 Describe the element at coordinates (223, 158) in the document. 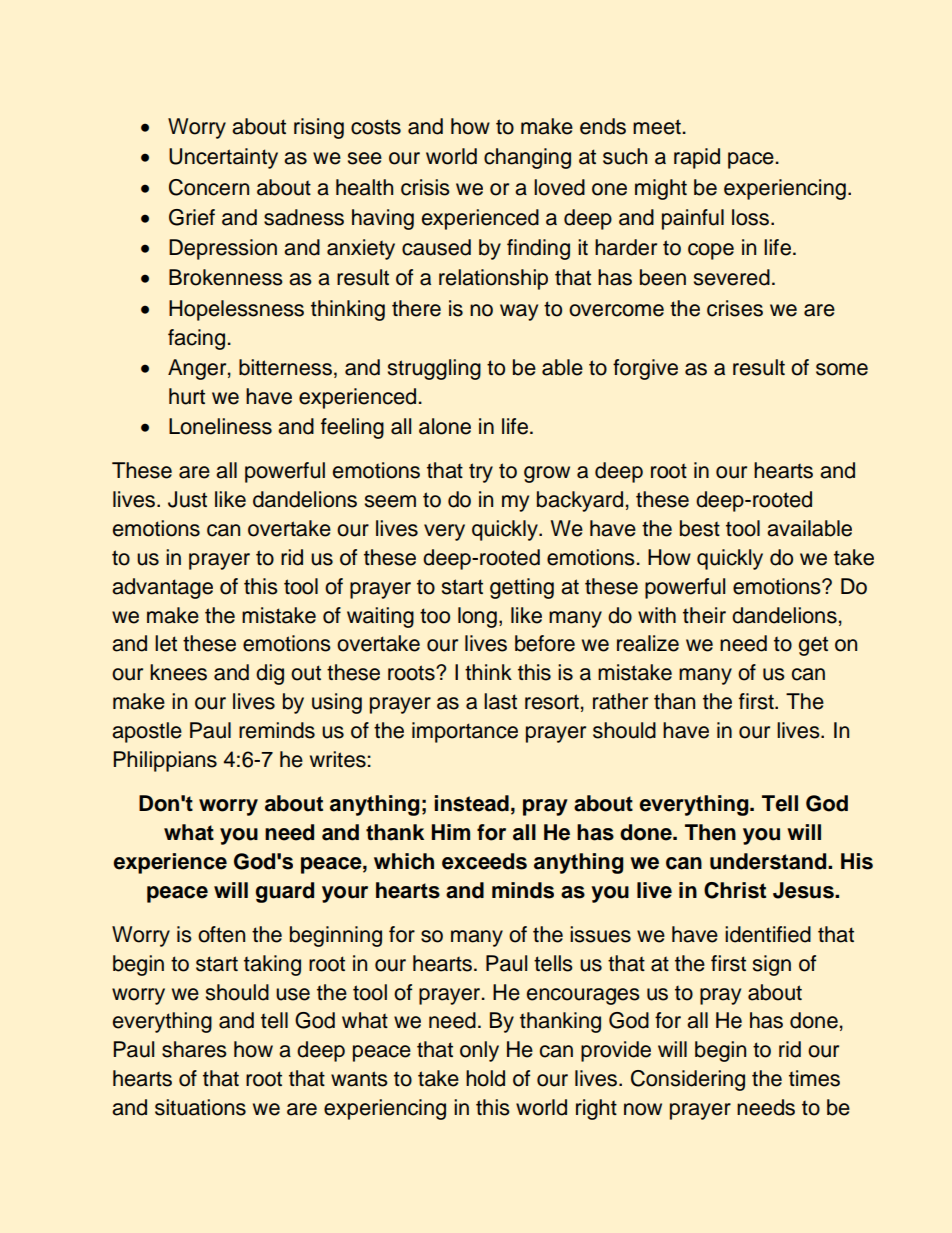

I see `Uncertainty` at that location.
